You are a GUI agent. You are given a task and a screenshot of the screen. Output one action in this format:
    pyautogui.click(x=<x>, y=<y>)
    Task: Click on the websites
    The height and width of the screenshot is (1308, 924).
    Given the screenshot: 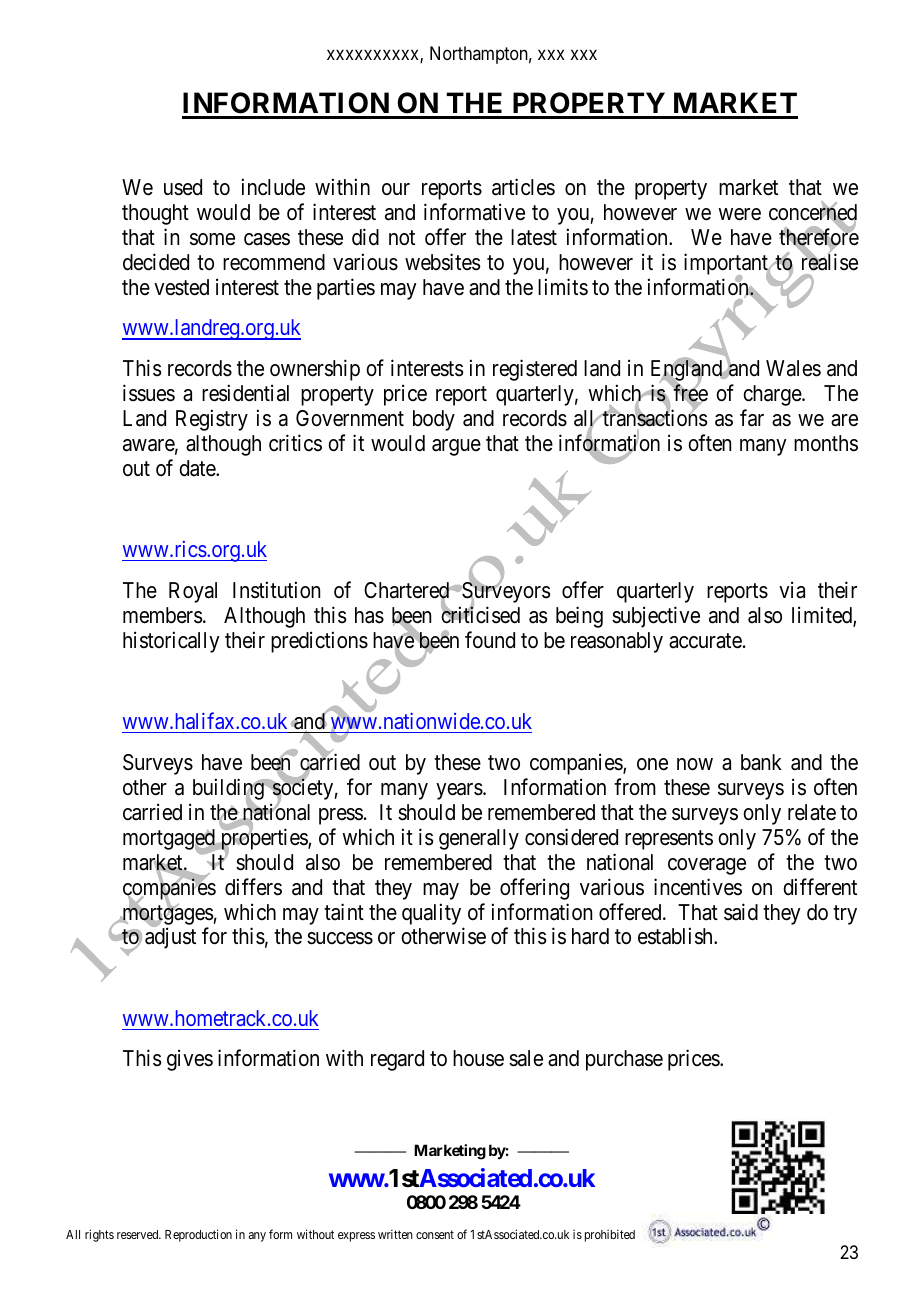 What is the action you would take?
    pyautogui.click(x=443, y=262)
